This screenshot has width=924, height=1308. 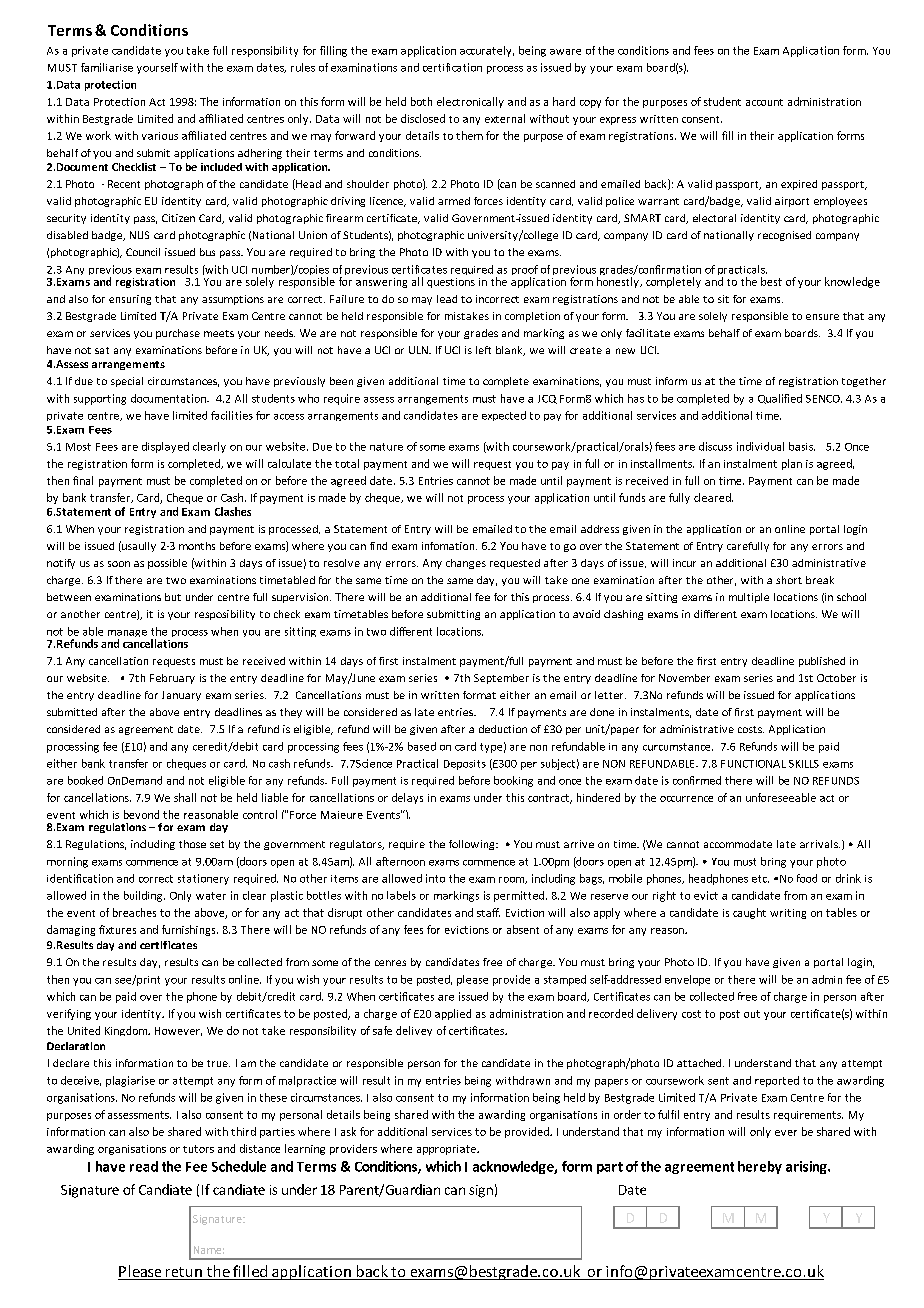 What do you see at coordinates (470, 102) in the screenshot?
I see `electronically` at bounding box center [470, 102].
